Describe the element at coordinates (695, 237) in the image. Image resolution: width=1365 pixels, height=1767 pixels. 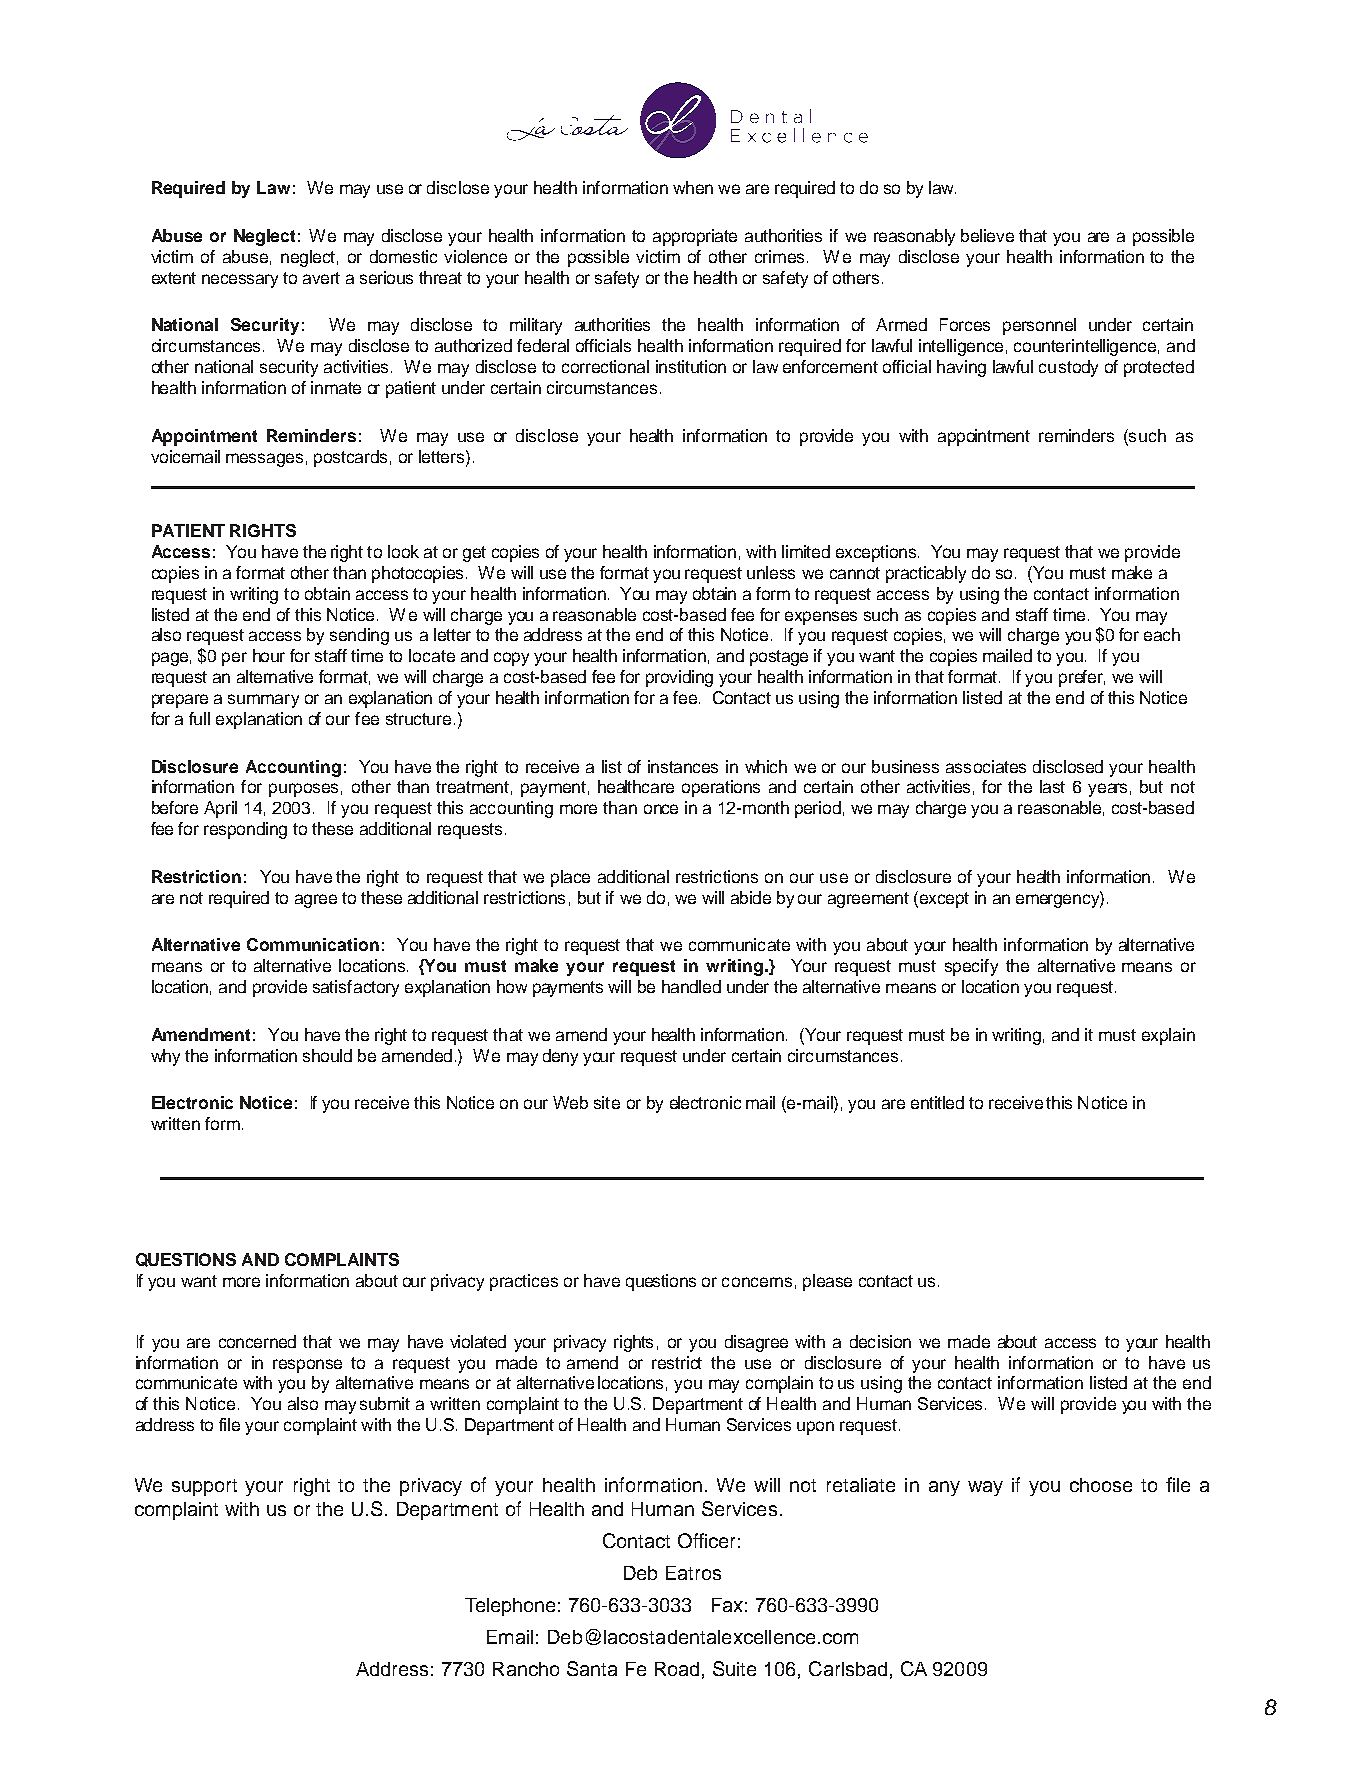
I see `appropriate` at that location.
